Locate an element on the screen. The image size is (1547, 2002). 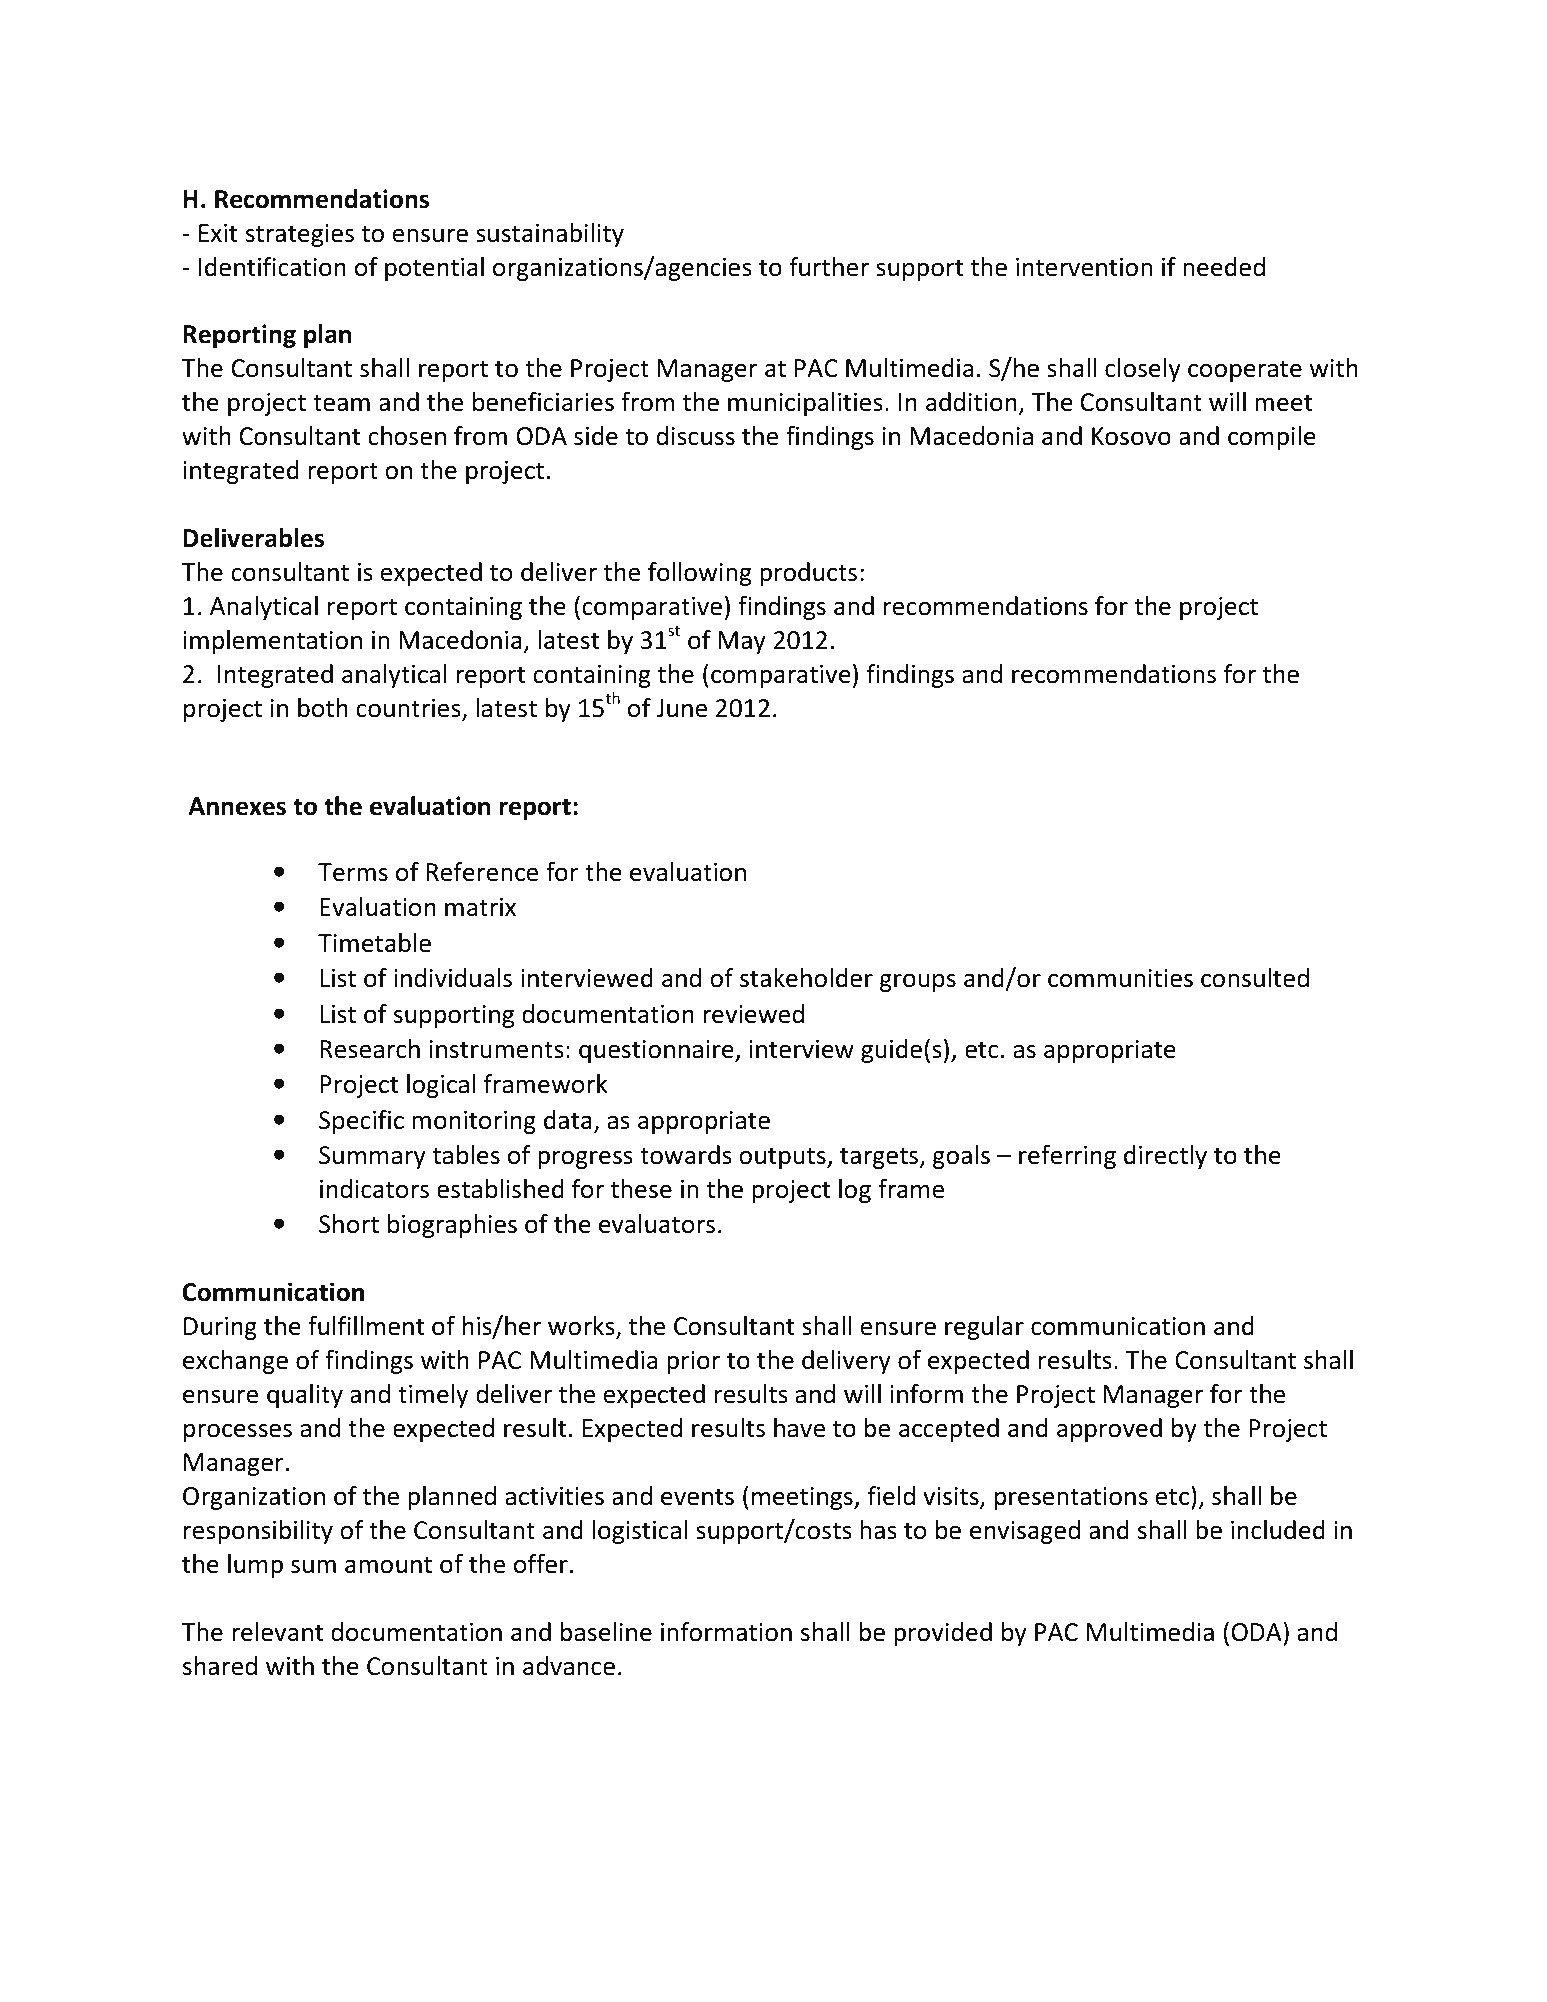
Identification is located at coordinates (272, 267).
